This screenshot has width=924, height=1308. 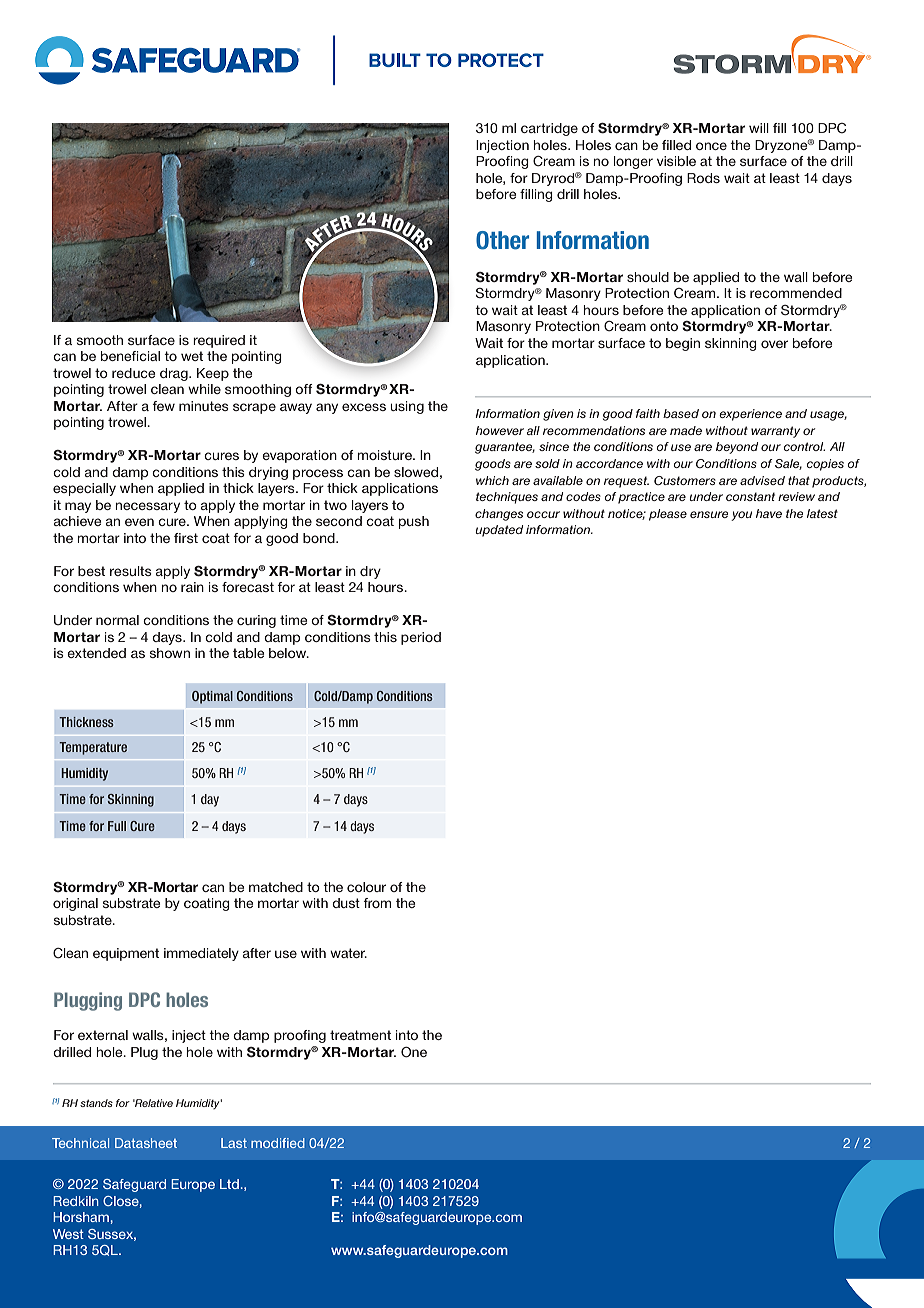 I want to click on Ltd, so click(x=229, y=1184).
